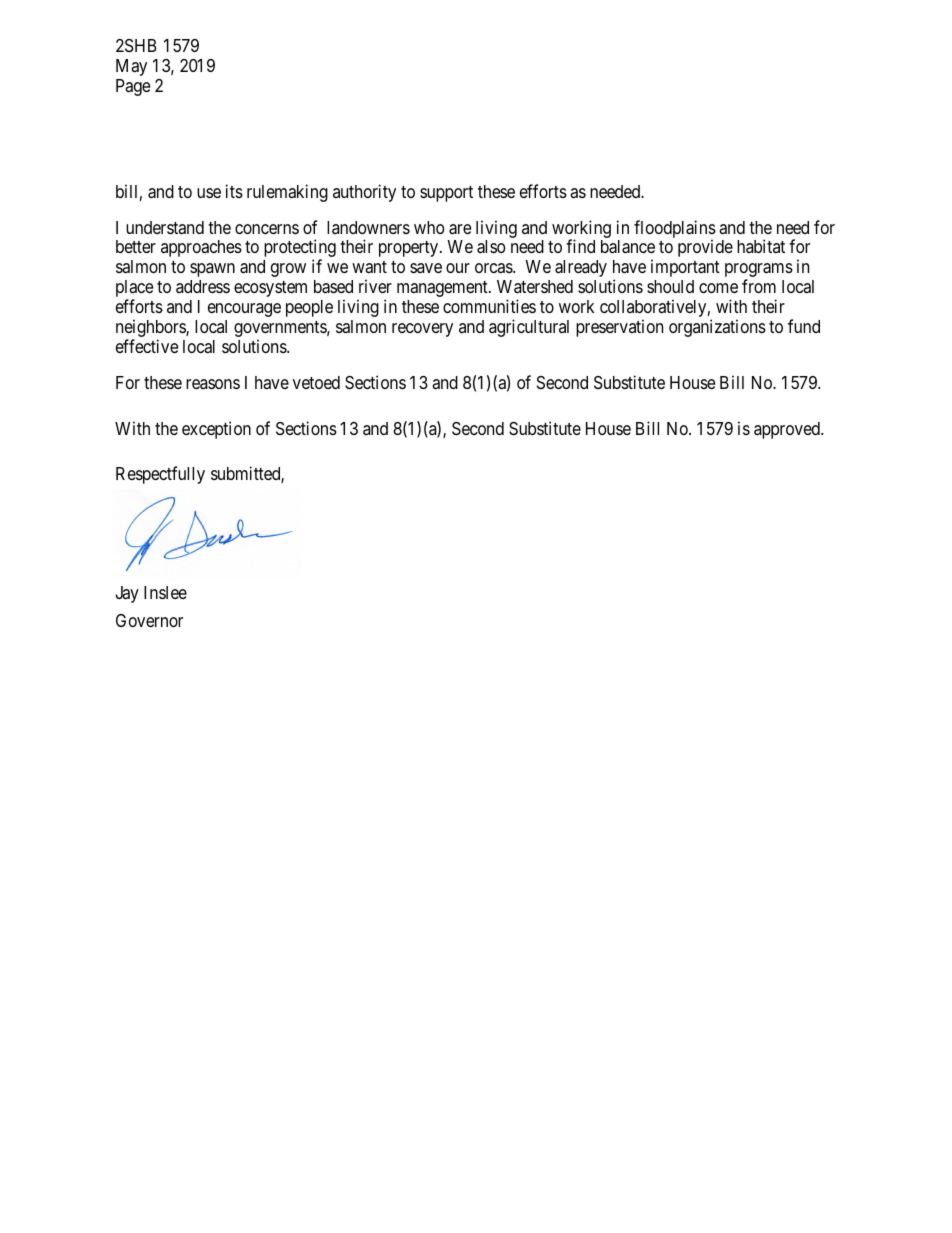 The width and height of the screenshot is (952, 1233). What do you see at coordinates (717, 328) in the screenshot?
I see `organizations` at bounding box center [717, 328].
